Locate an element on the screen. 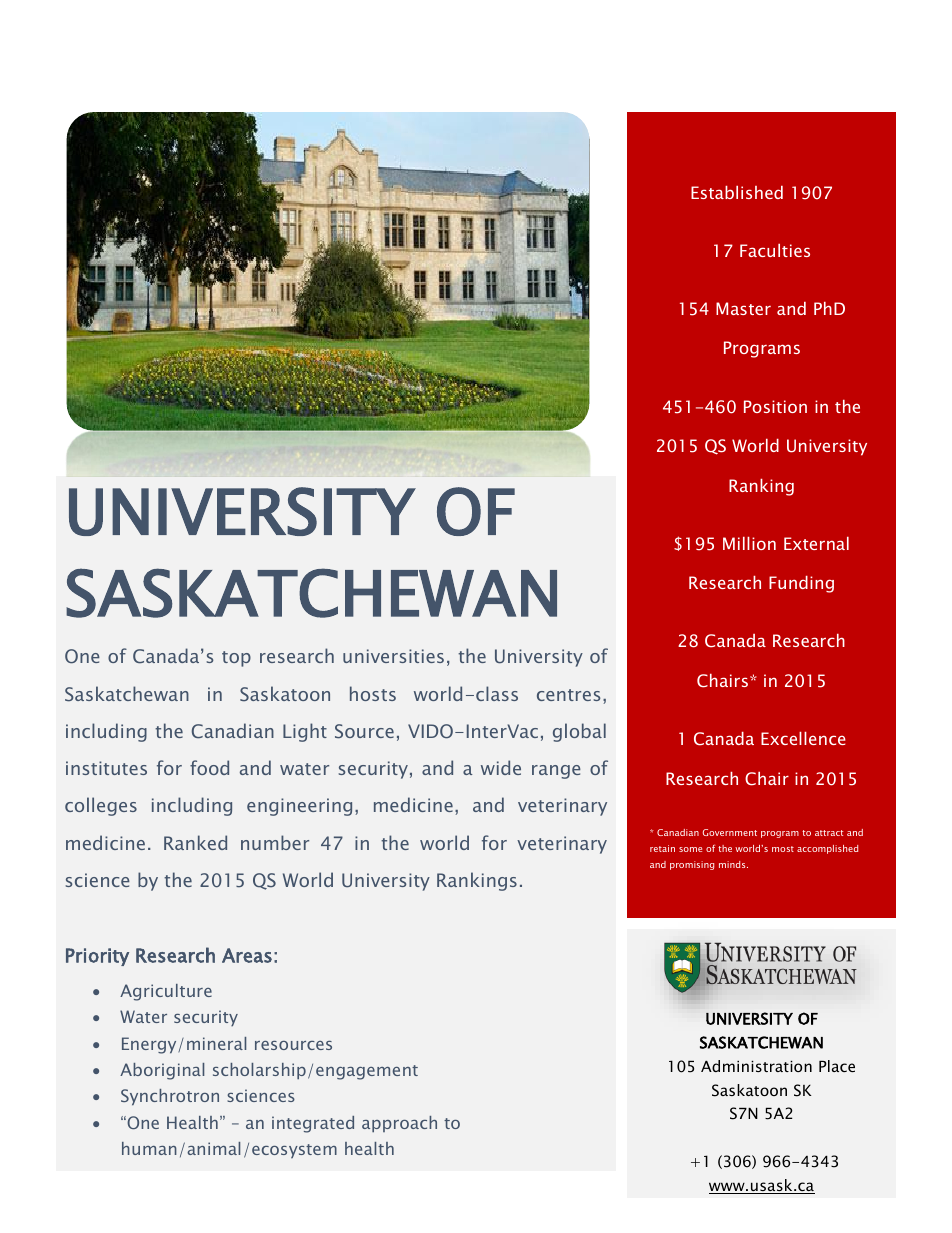 Image resolution: width=952 pixels, height=1233 pixels. Position is located at coordinates (775, 406).
